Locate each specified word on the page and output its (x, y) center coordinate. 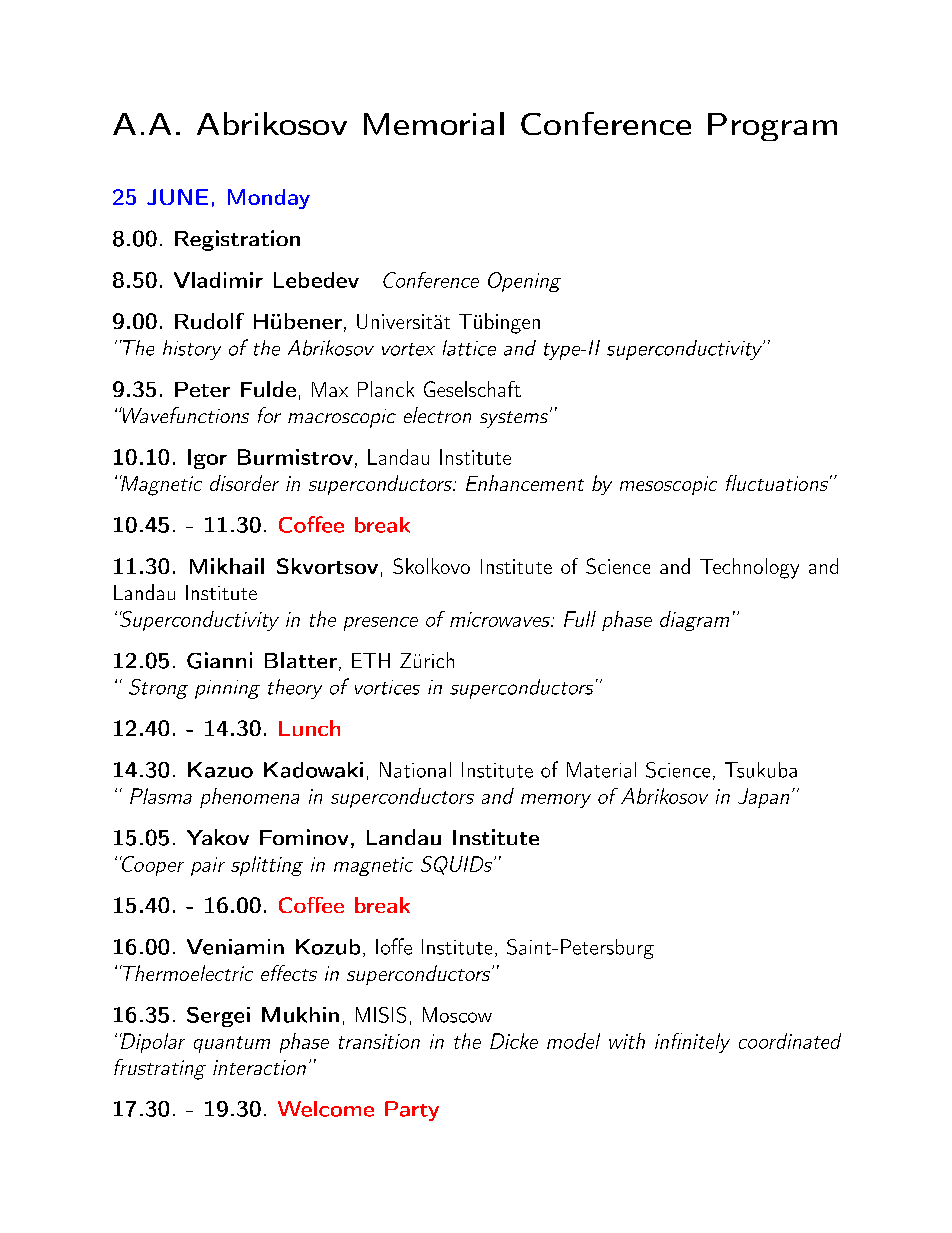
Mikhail (227, 566)
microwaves (501, 619)
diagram (694, 621)
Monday (269, 199)
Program (772, 127)
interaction (259, 1067)
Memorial (434, 123)
